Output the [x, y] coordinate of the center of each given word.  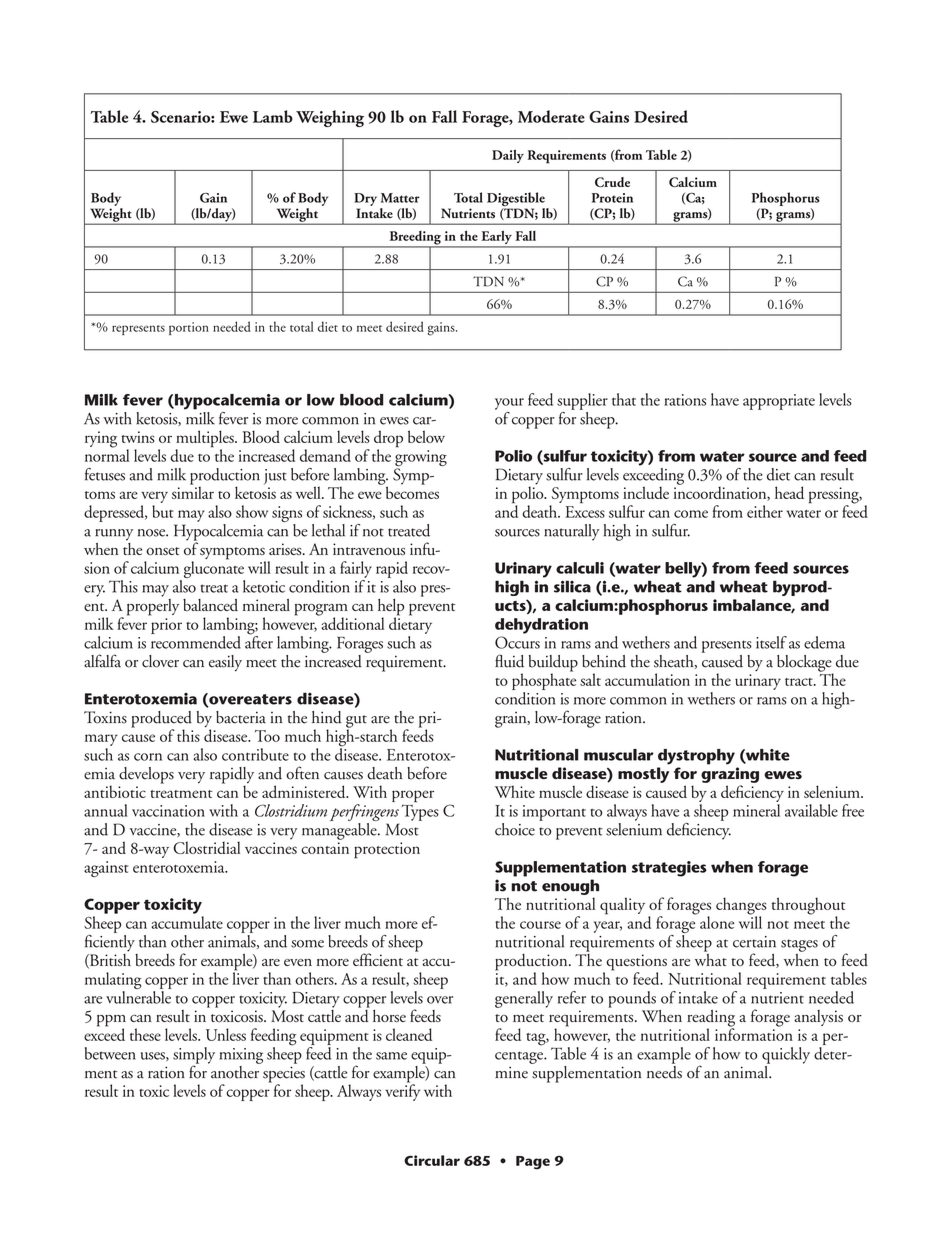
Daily [508, 156]
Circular [432, 1160]
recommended [196, 642]
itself [771, 642]
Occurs [517, 642]
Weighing [330, 118]
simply [194, 1056]
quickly [786, 1055]
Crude [612, 182]
